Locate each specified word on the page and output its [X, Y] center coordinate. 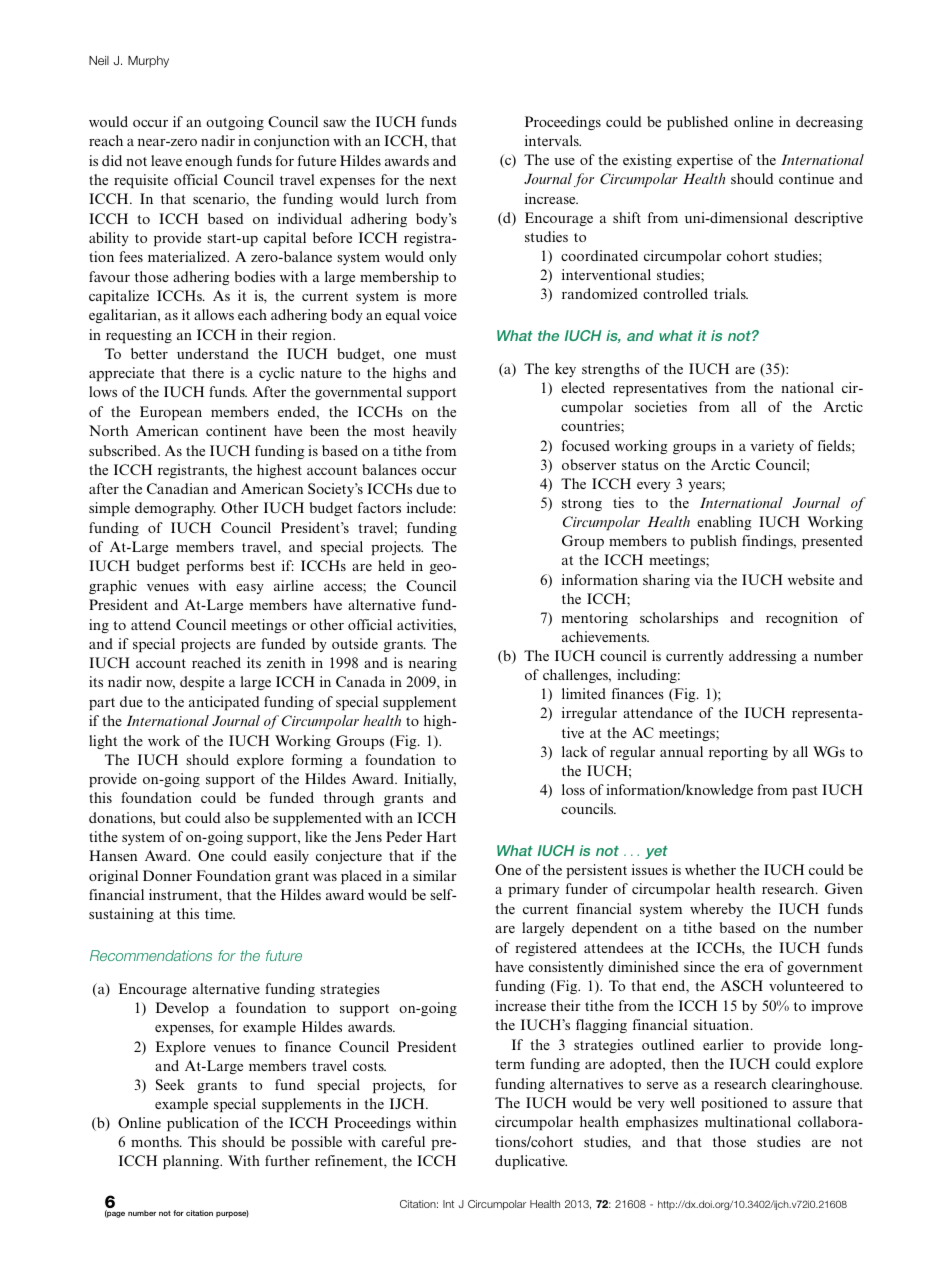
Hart [441, 836]
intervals [553, 140]
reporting [738, 753]
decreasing [829, 123]
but [171, 817]
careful [403, 1141]
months [156, 1141]
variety [772, 447]
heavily [435, 432]
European [171, 413]
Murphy [148, 62]
